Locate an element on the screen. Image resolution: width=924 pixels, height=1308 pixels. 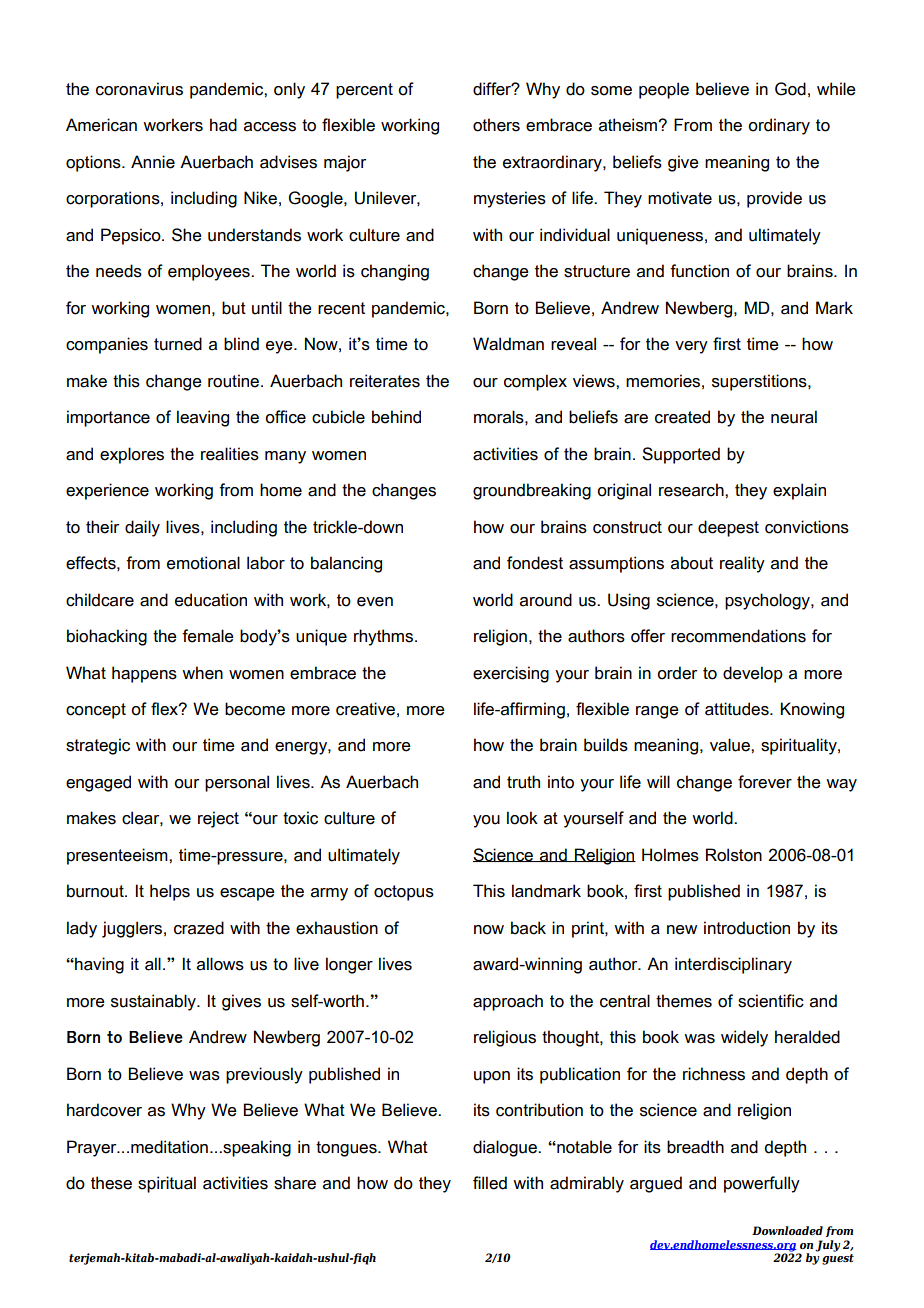
God is located at coordinates (790, 89).
